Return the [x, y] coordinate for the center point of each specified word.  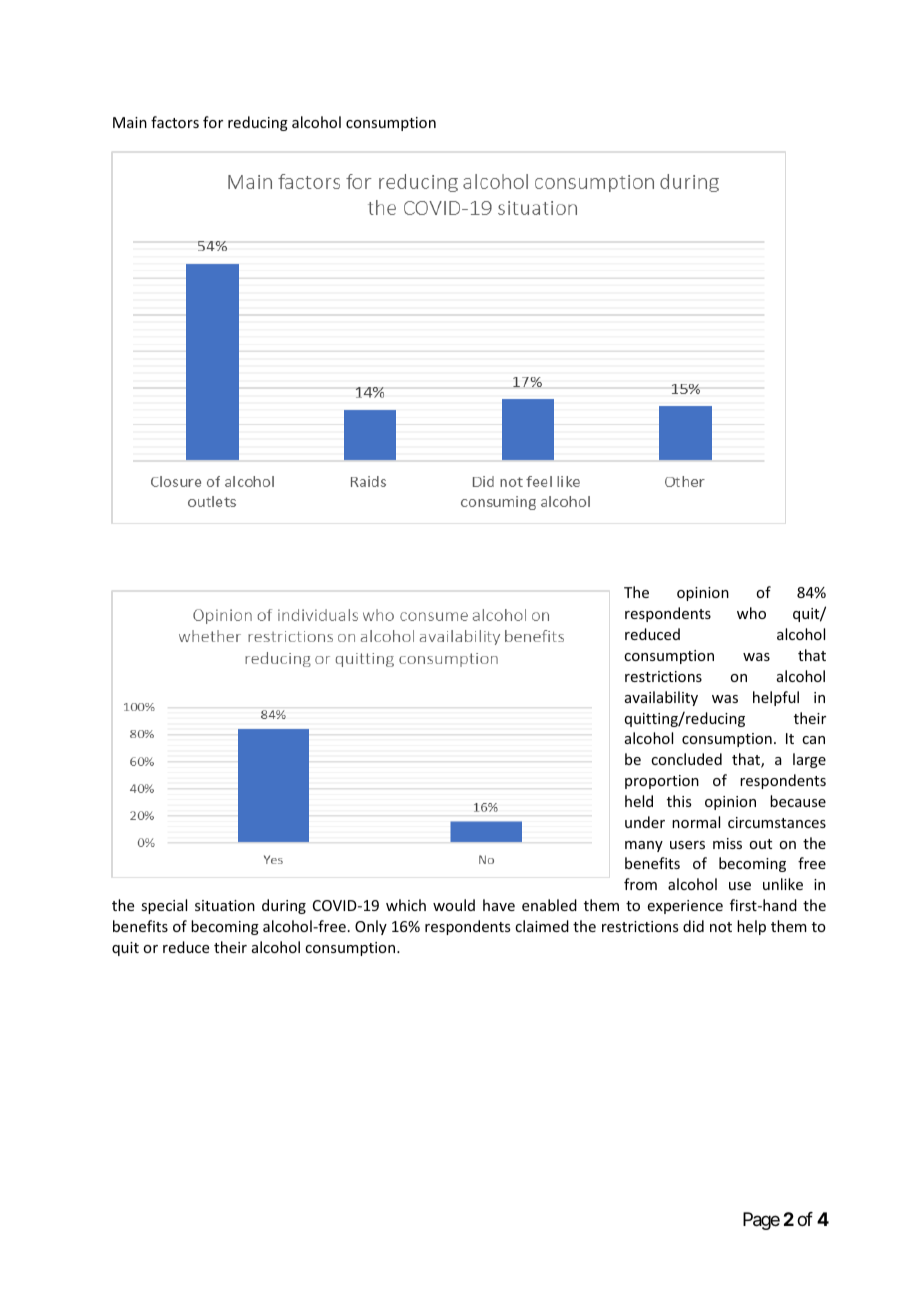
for [213, 122]
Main [130, 122]
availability [661, 698]
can [813, 740]
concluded [686, 759]
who [751, 613]
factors [175, 122]
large [809, 760]
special [164, 906]
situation [225, 905]
